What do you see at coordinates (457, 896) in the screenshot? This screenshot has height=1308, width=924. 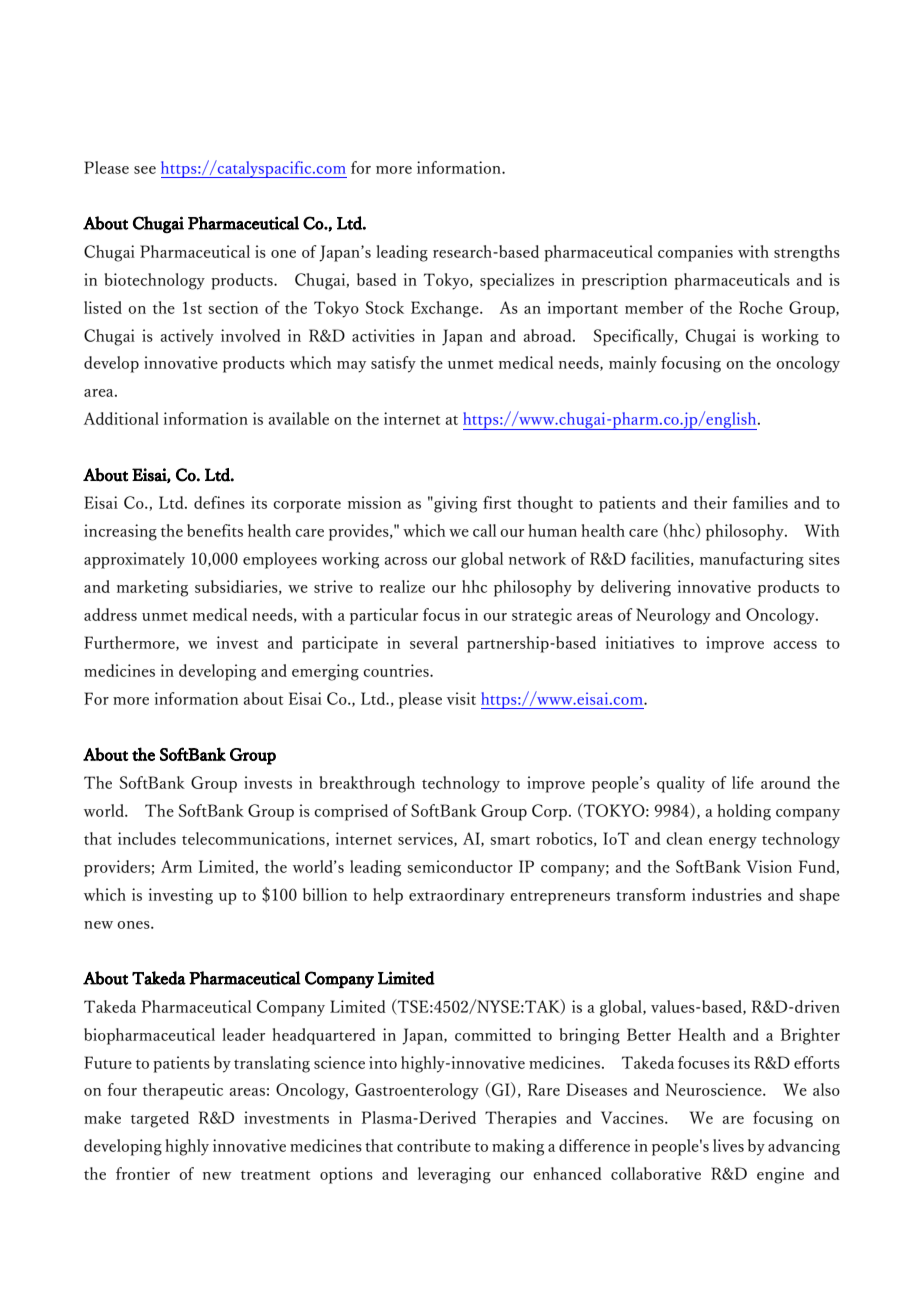 I see `extraordinary` at bounding box center [457, 896].
